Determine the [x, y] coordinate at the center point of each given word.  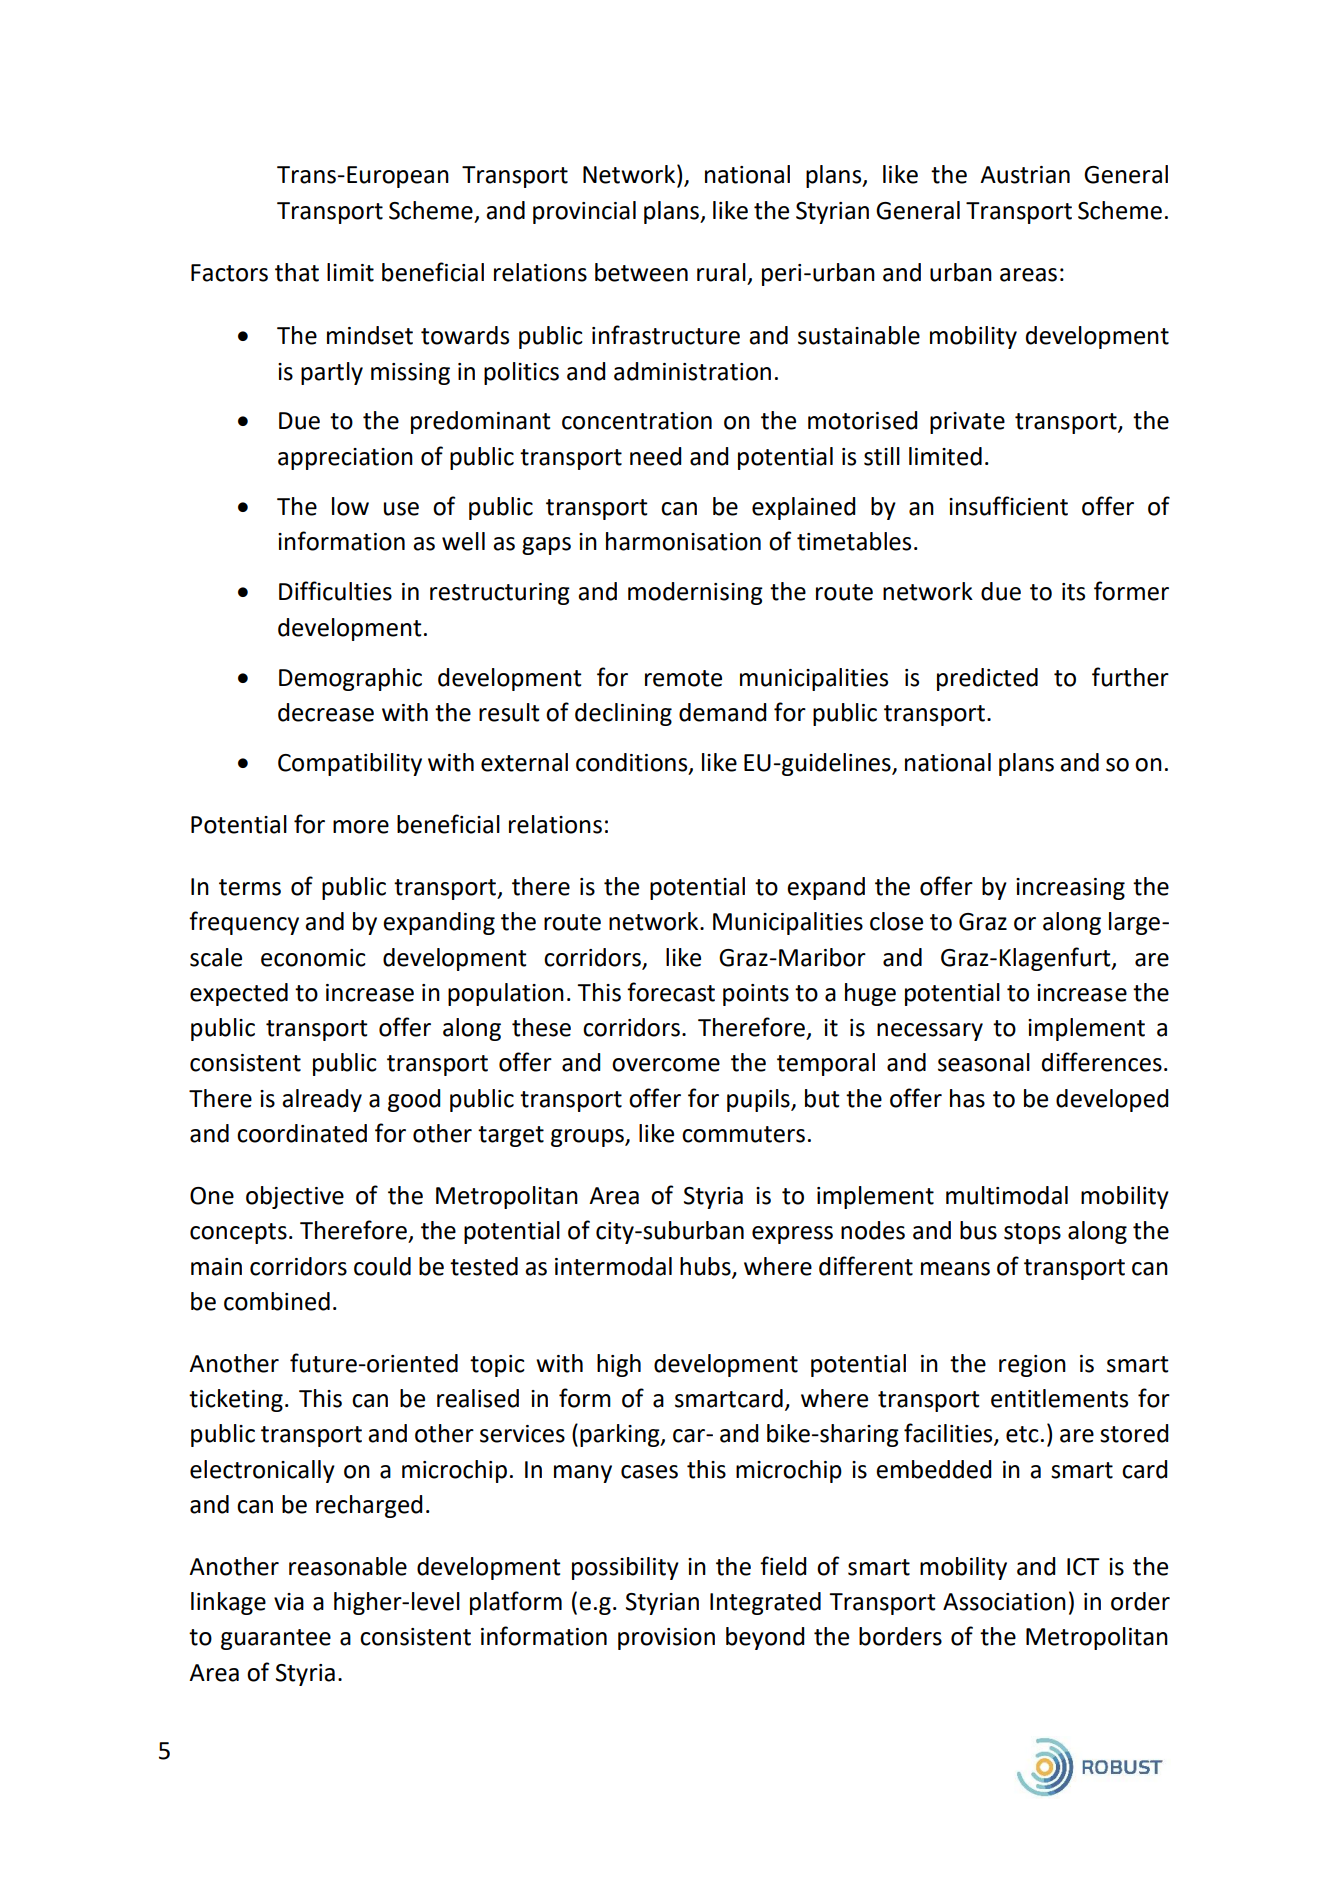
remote [683, 678]
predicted [987, 679]
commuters [743, 1134]
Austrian [1025, 175]
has [967, 1098]
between [641, 272]
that [297, 272]
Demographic [350, 679]
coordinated [302, 1133]
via [289, 1602]
